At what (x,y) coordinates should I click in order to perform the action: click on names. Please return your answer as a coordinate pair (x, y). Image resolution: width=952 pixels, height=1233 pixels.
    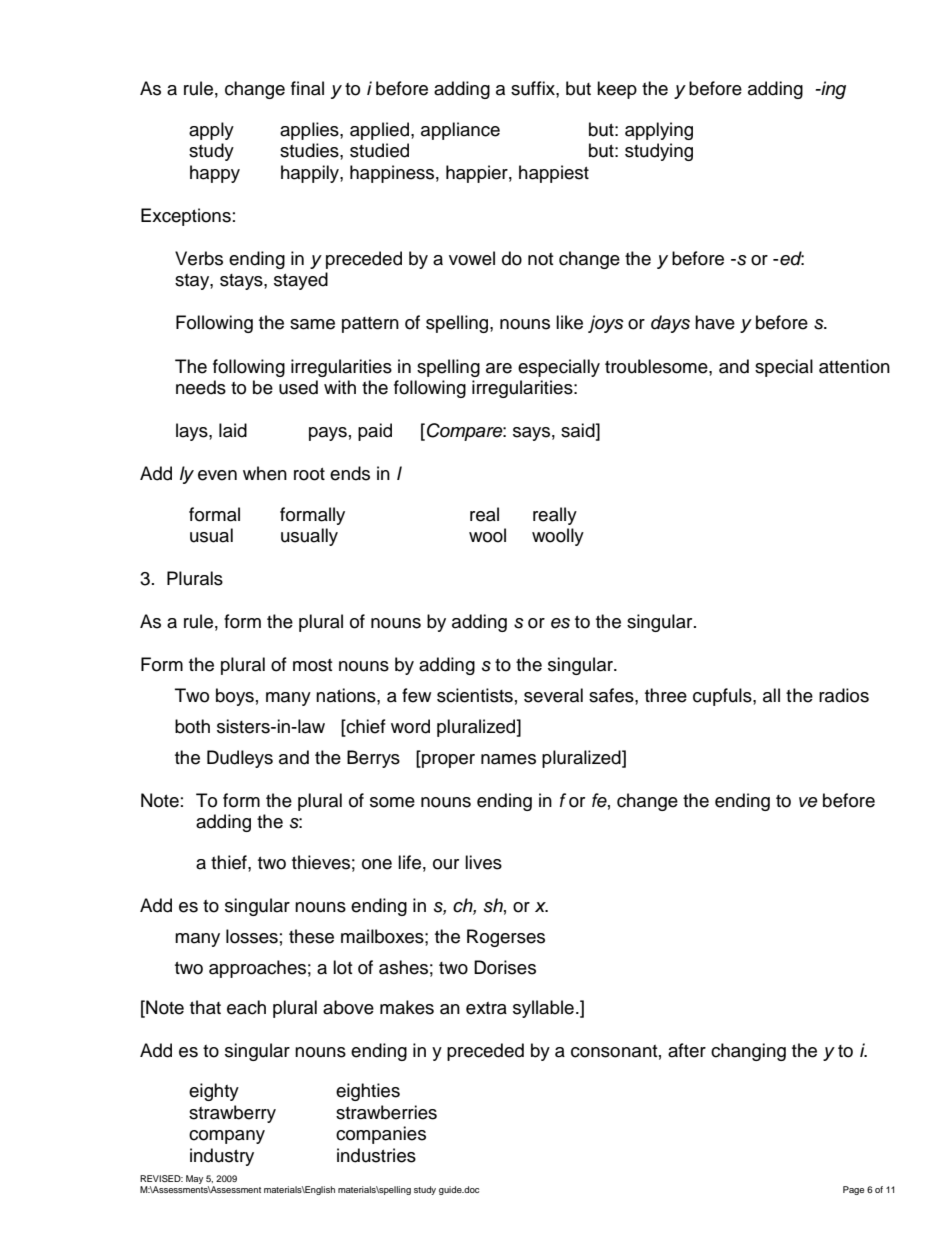
    Looking at the image, I should click on (508, 759).
